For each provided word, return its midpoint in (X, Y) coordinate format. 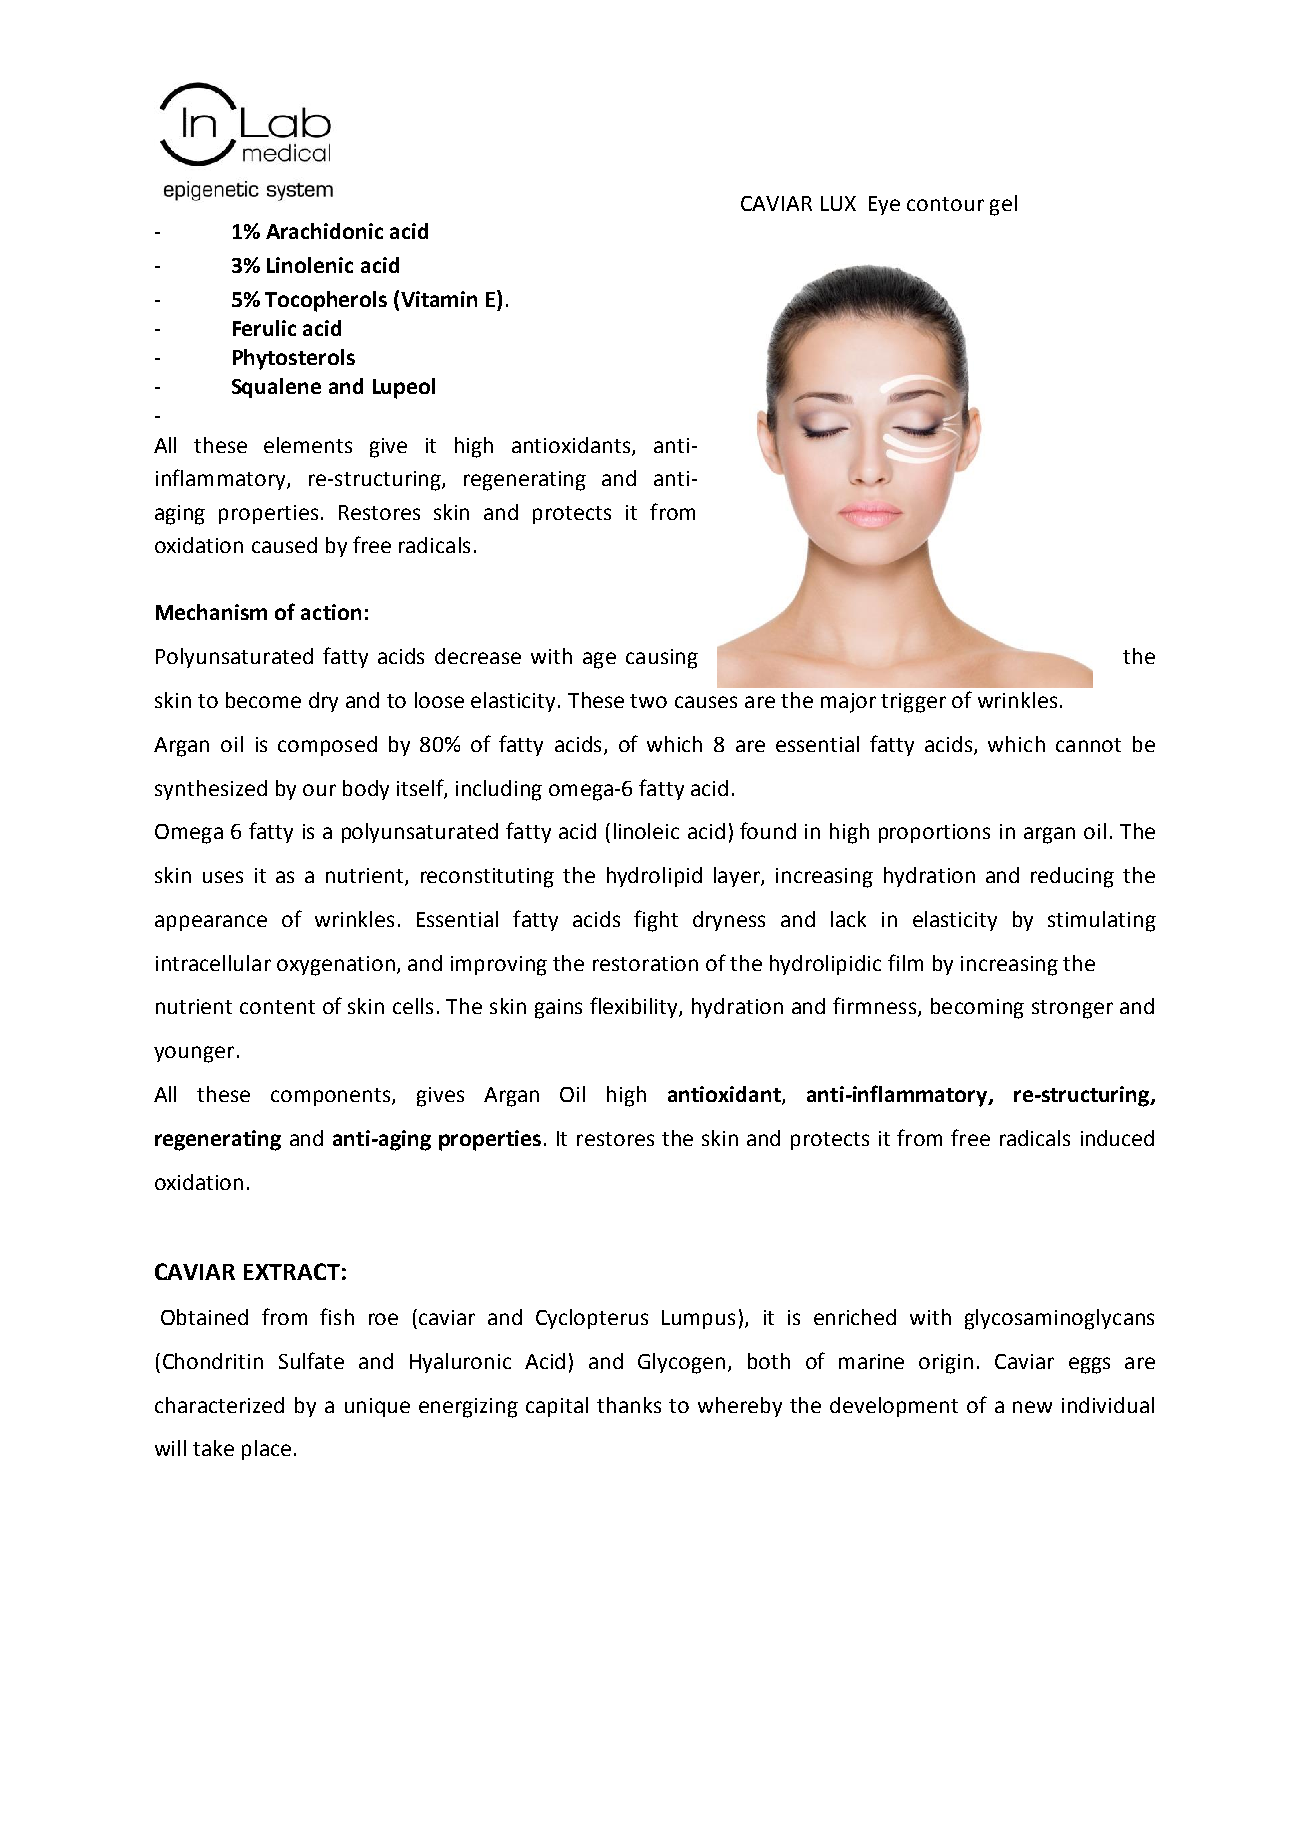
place (266, 1450)
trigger (913, 703)
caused (284, 545)
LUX (838, 203)
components (332, 1097)
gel (1003, 205)
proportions (934, 833)
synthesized (211, 790)
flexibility (635, 1007)
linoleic (646, 831)
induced (1117, 1138)
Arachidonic (324, 231)
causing (662, 659)
